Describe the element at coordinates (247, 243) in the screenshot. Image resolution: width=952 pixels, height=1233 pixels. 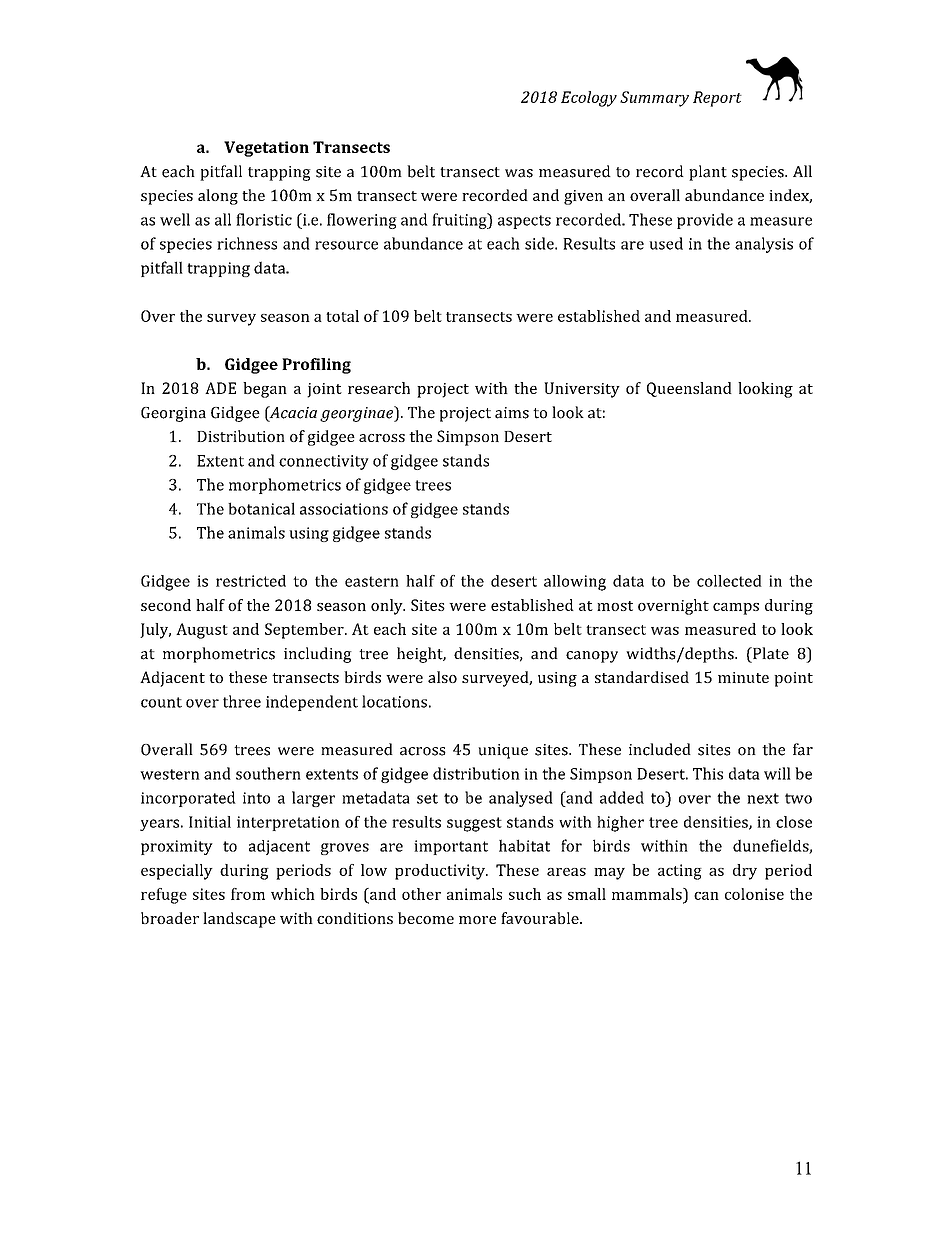
I see `richness` at that location.
